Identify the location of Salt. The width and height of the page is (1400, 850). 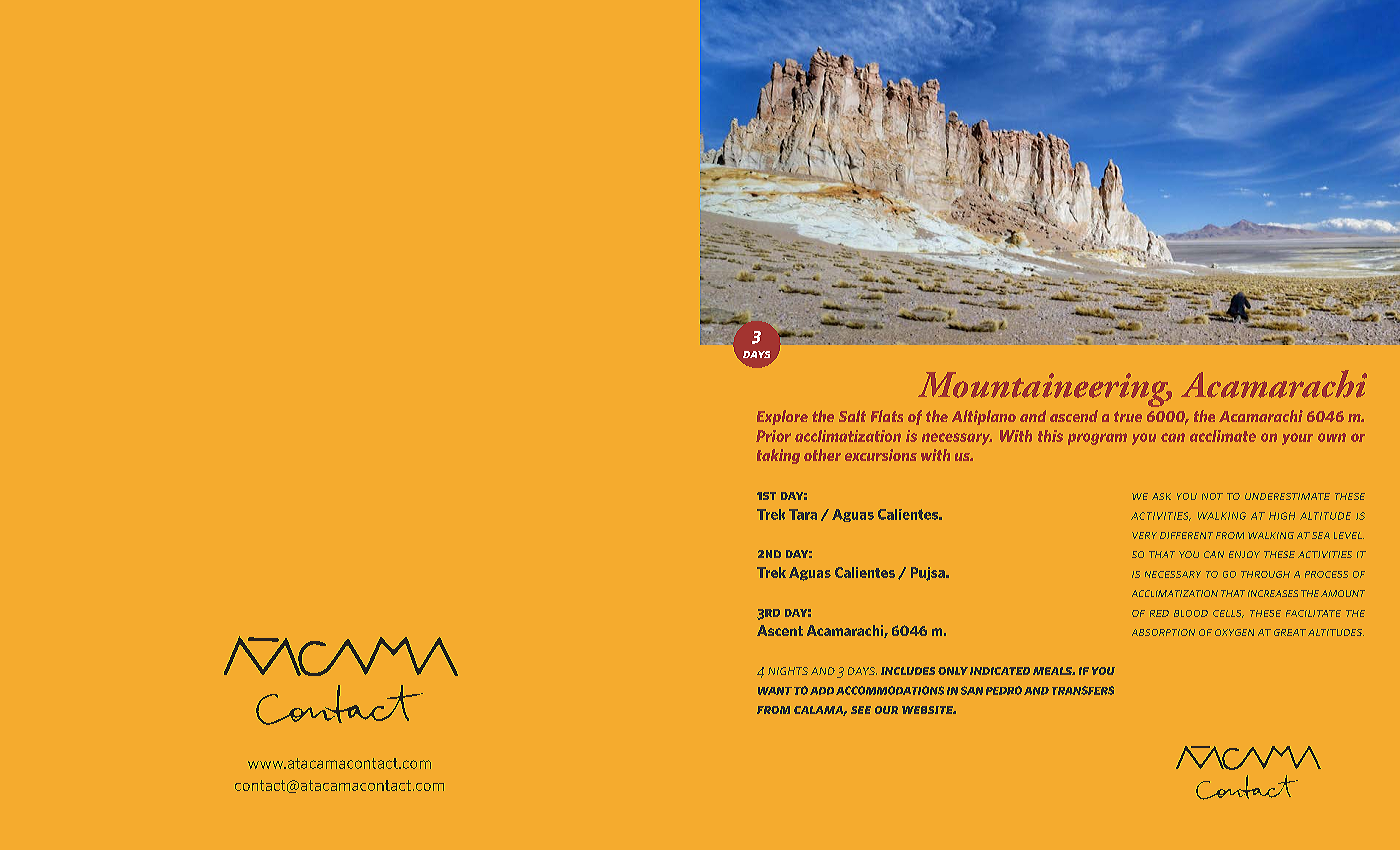
(852, 416).
